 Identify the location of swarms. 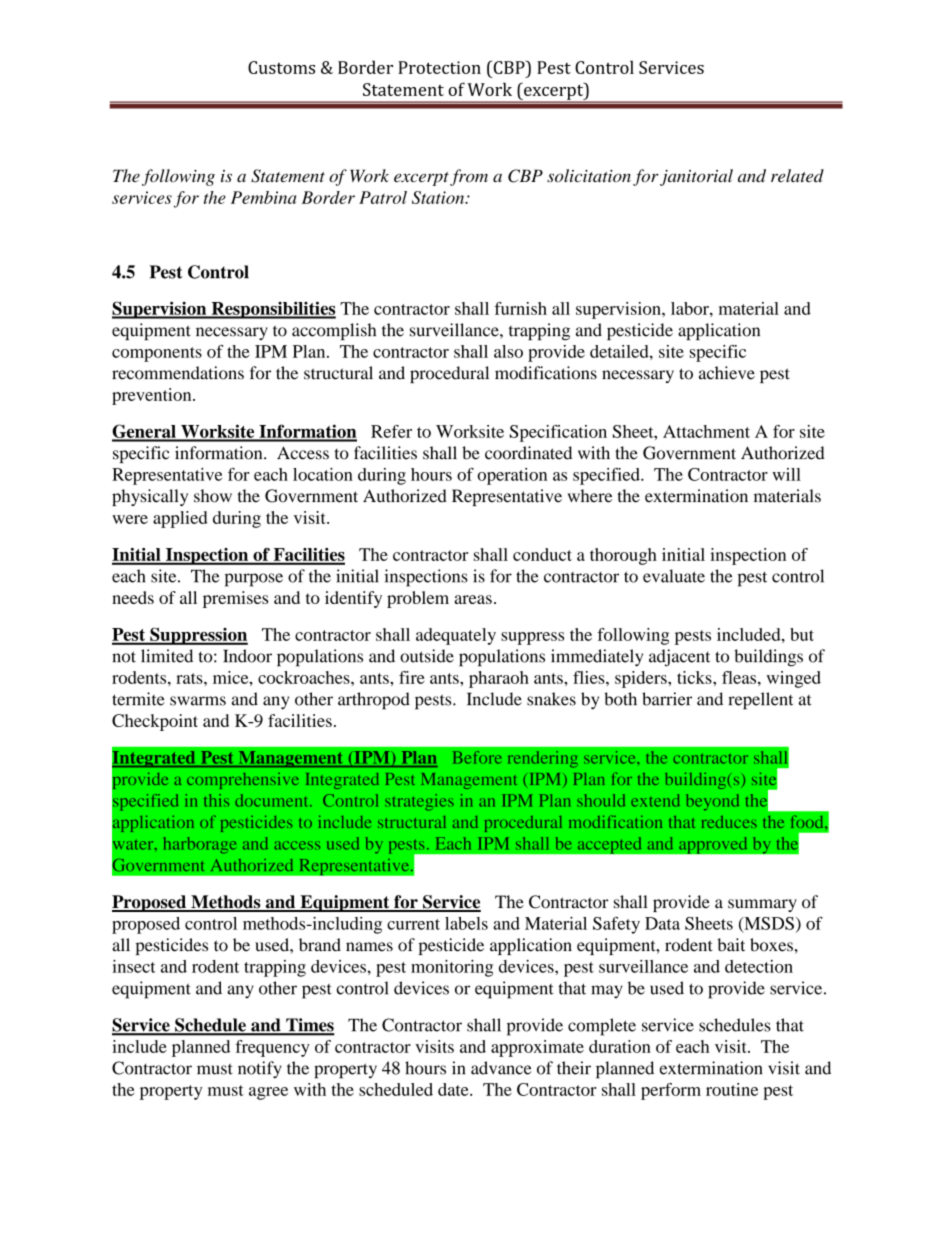
(198, 701).
